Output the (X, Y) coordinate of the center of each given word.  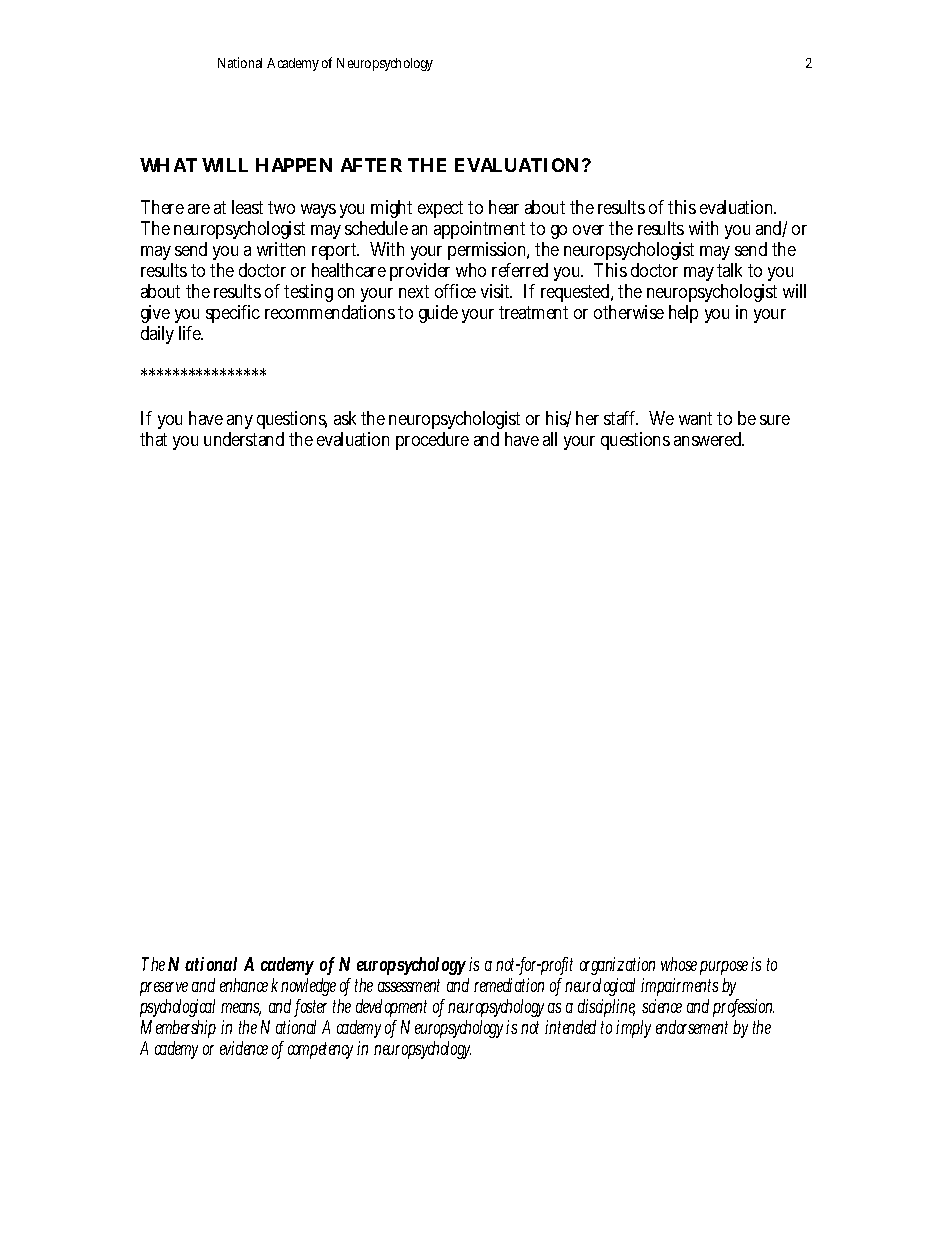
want (695, 418)
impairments (682, 989)
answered (709, 439)
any (240, 422)
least (247, 207)
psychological (177, 1010)
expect (440, 209)
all (550, 439)
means (241, 1009)
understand (244, 439)
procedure (432, 441)
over (588, 230)
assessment (409, 985)
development (391, 1010)
